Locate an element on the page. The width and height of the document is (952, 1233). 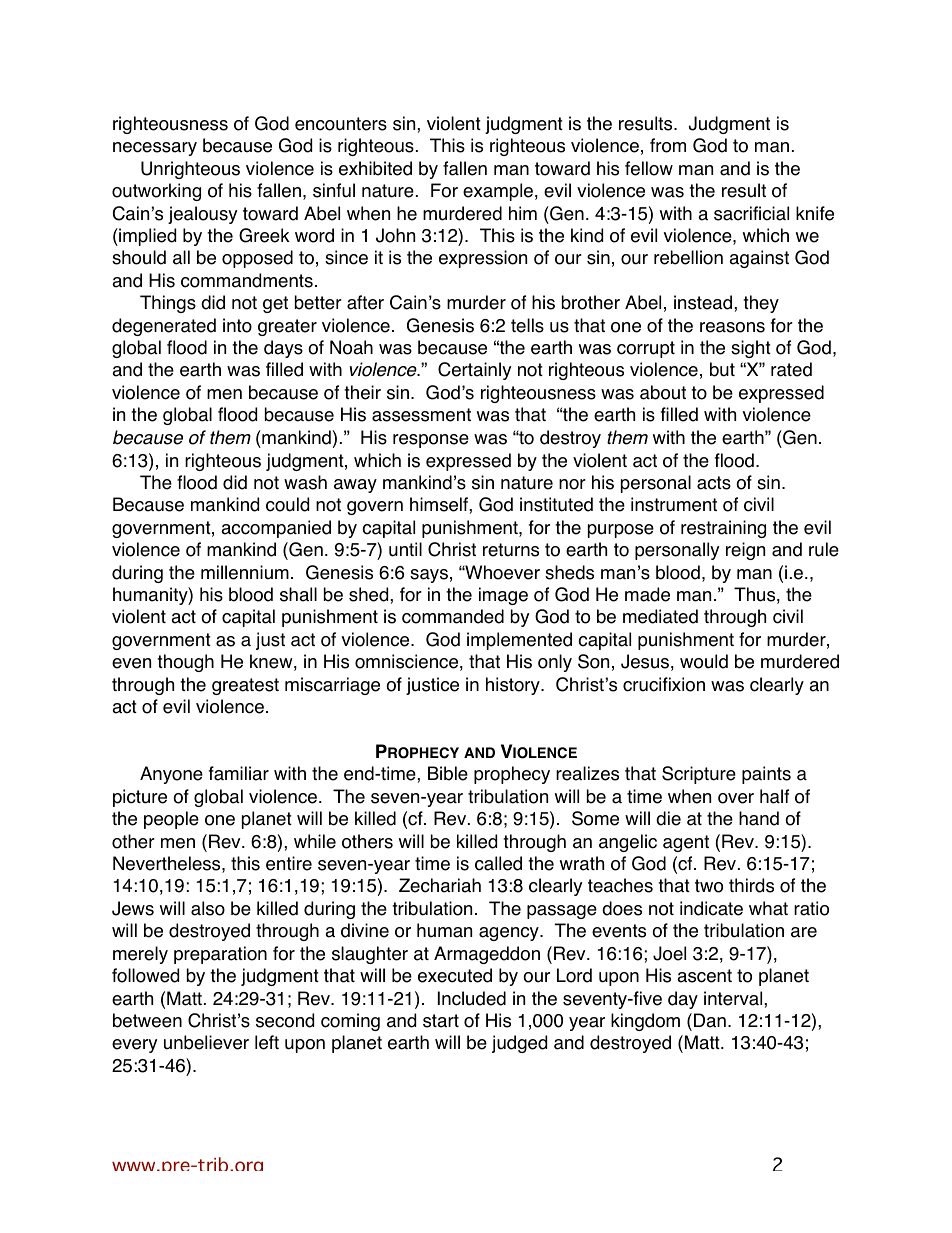
from is located at coordinates (668, 145).
